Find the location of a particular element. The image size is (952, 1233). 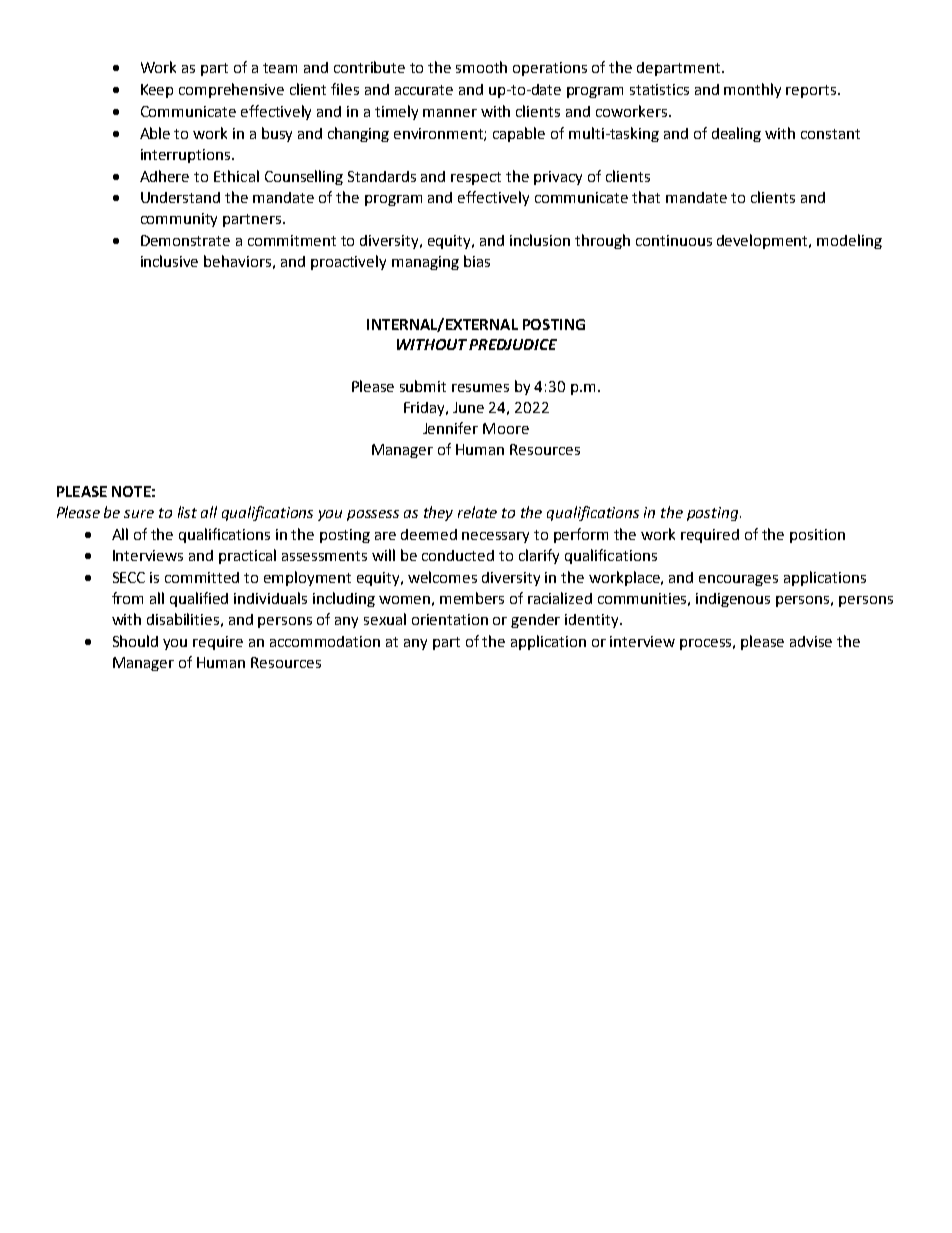

advise is located at coordinates (811, 641).
